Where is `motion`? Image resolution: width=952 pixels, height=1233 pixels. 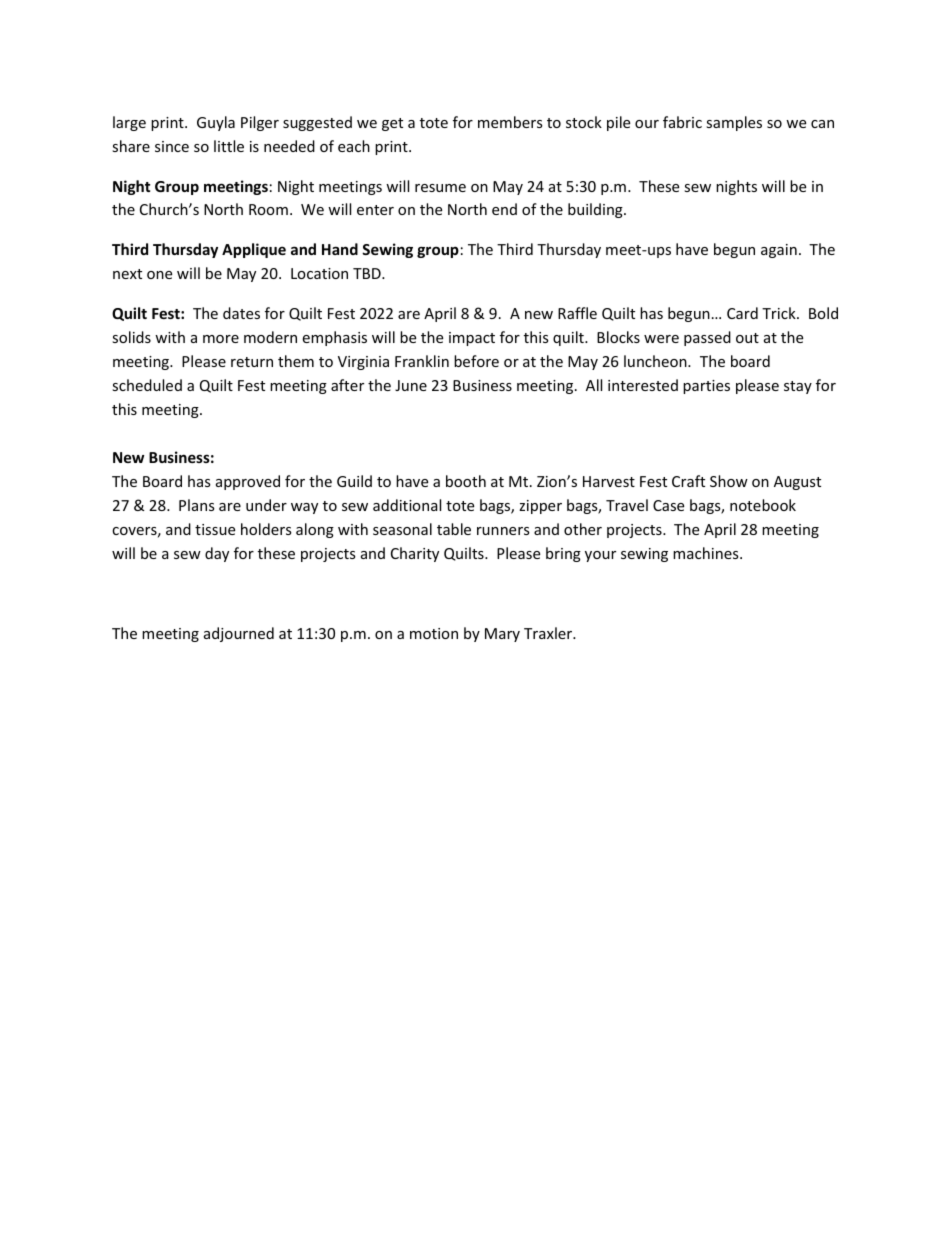
motion is located at coordinates (434, 633).
